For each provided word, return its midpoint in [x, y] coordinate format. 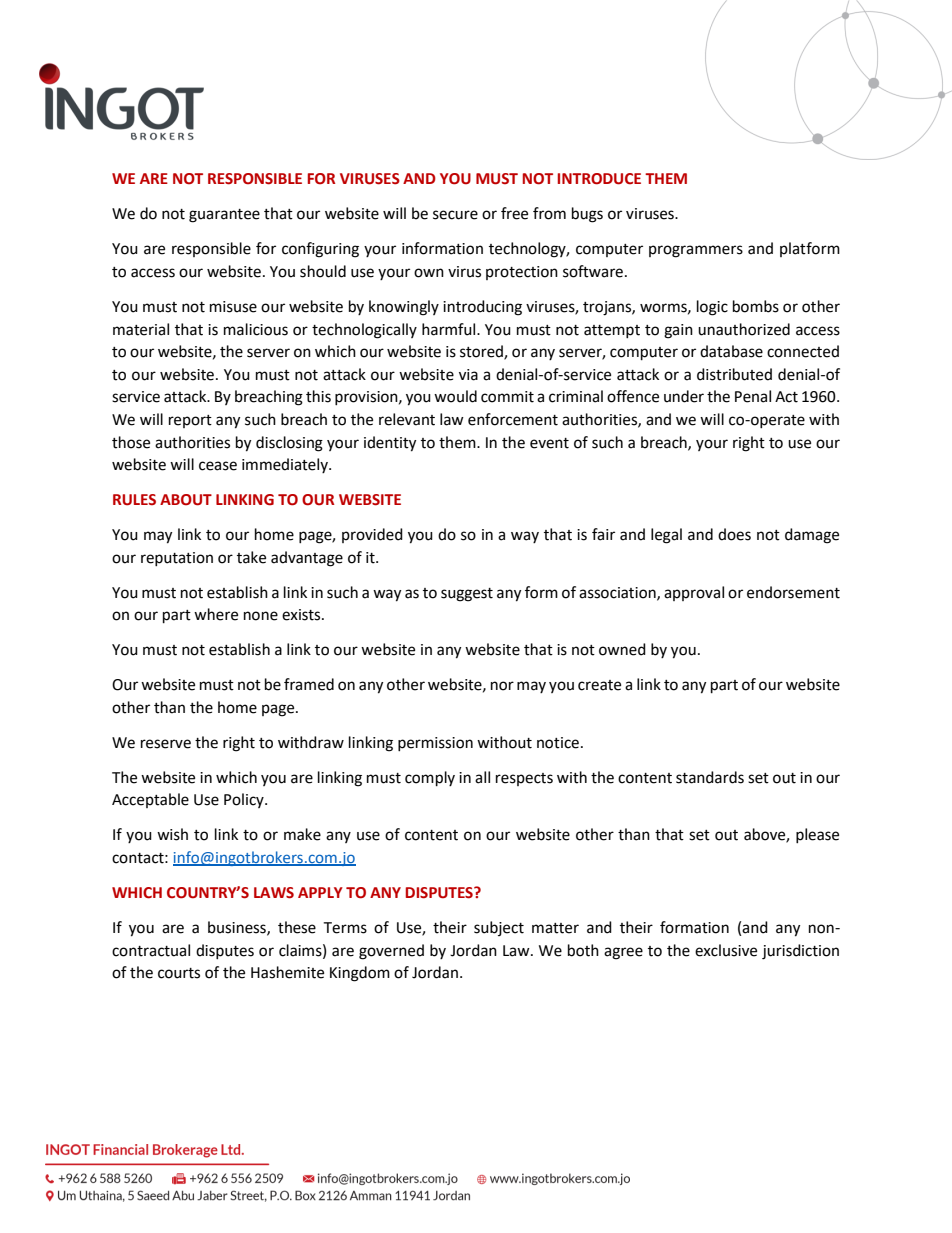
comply [430, 779]
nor [502, 686]
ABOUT [186, 500]
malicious [256, 329]
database [731, 351]
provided [372, 535]
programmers [696, 251]
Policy [245, 800]
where [216, 614]
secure [455, 215]
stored [482, 352]
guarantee [224, 216]
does [734, 534]
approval [694, 593]
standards [710, 777]
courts [179, 973]
